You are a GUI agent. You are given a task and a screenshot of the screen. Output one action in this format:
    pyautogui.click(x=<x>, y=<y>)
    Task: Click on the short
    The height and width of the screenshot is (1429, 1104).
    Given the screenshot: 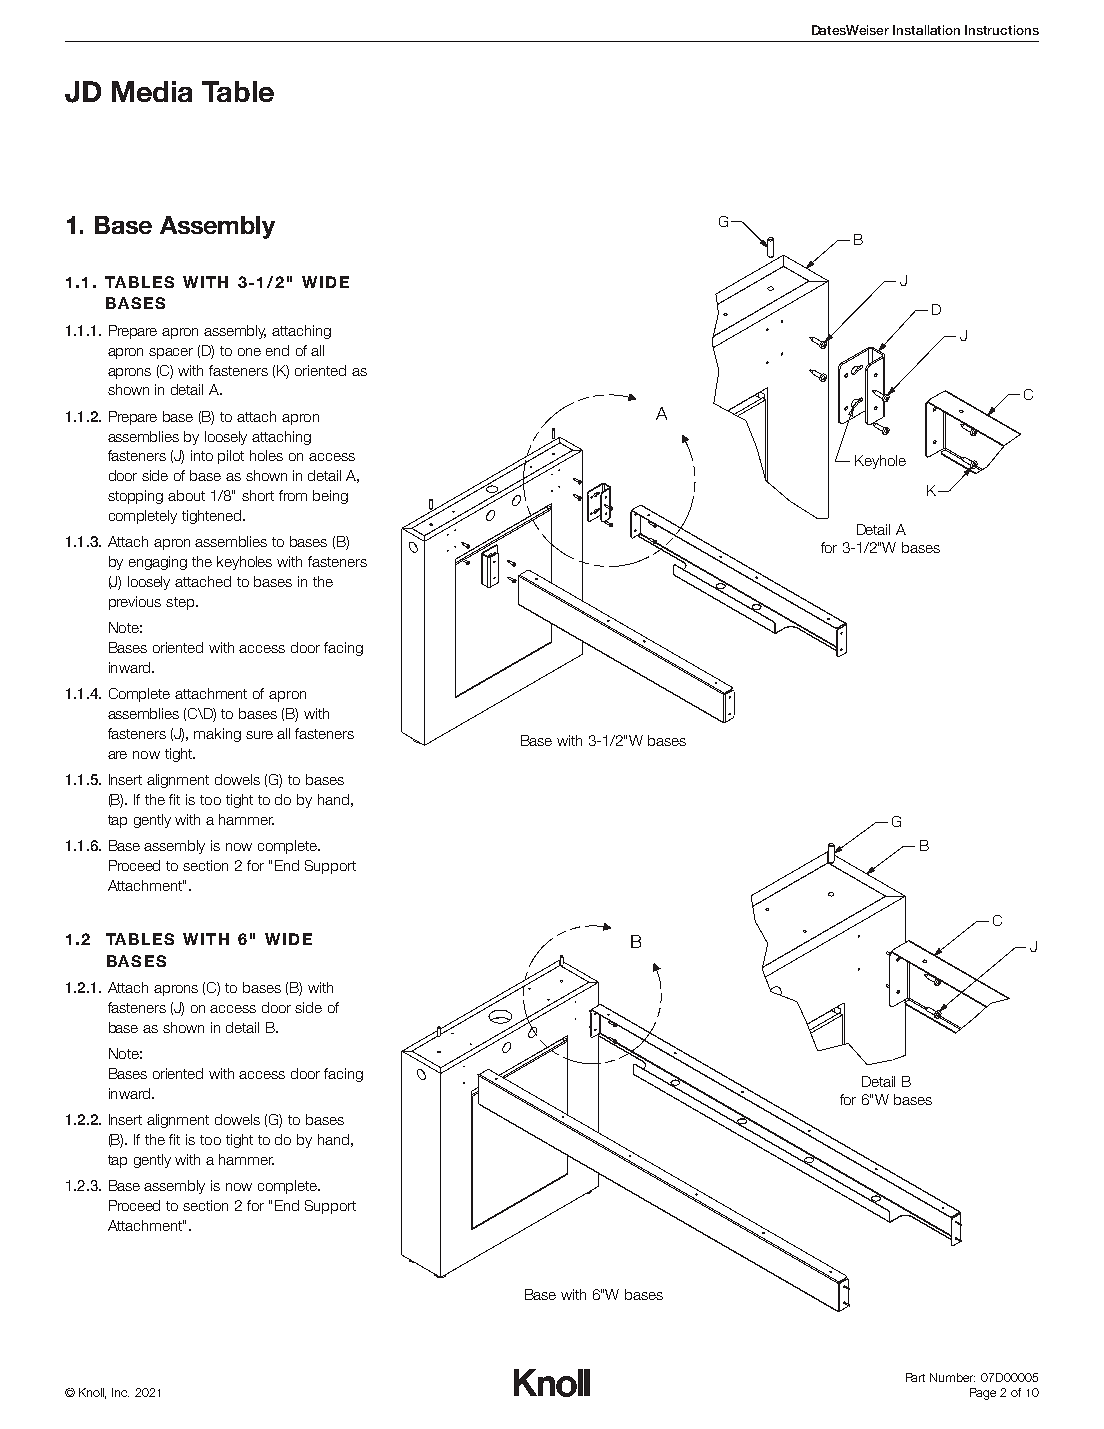 What is the action you would take?
    pyautogui.click(x=258, y=495)
